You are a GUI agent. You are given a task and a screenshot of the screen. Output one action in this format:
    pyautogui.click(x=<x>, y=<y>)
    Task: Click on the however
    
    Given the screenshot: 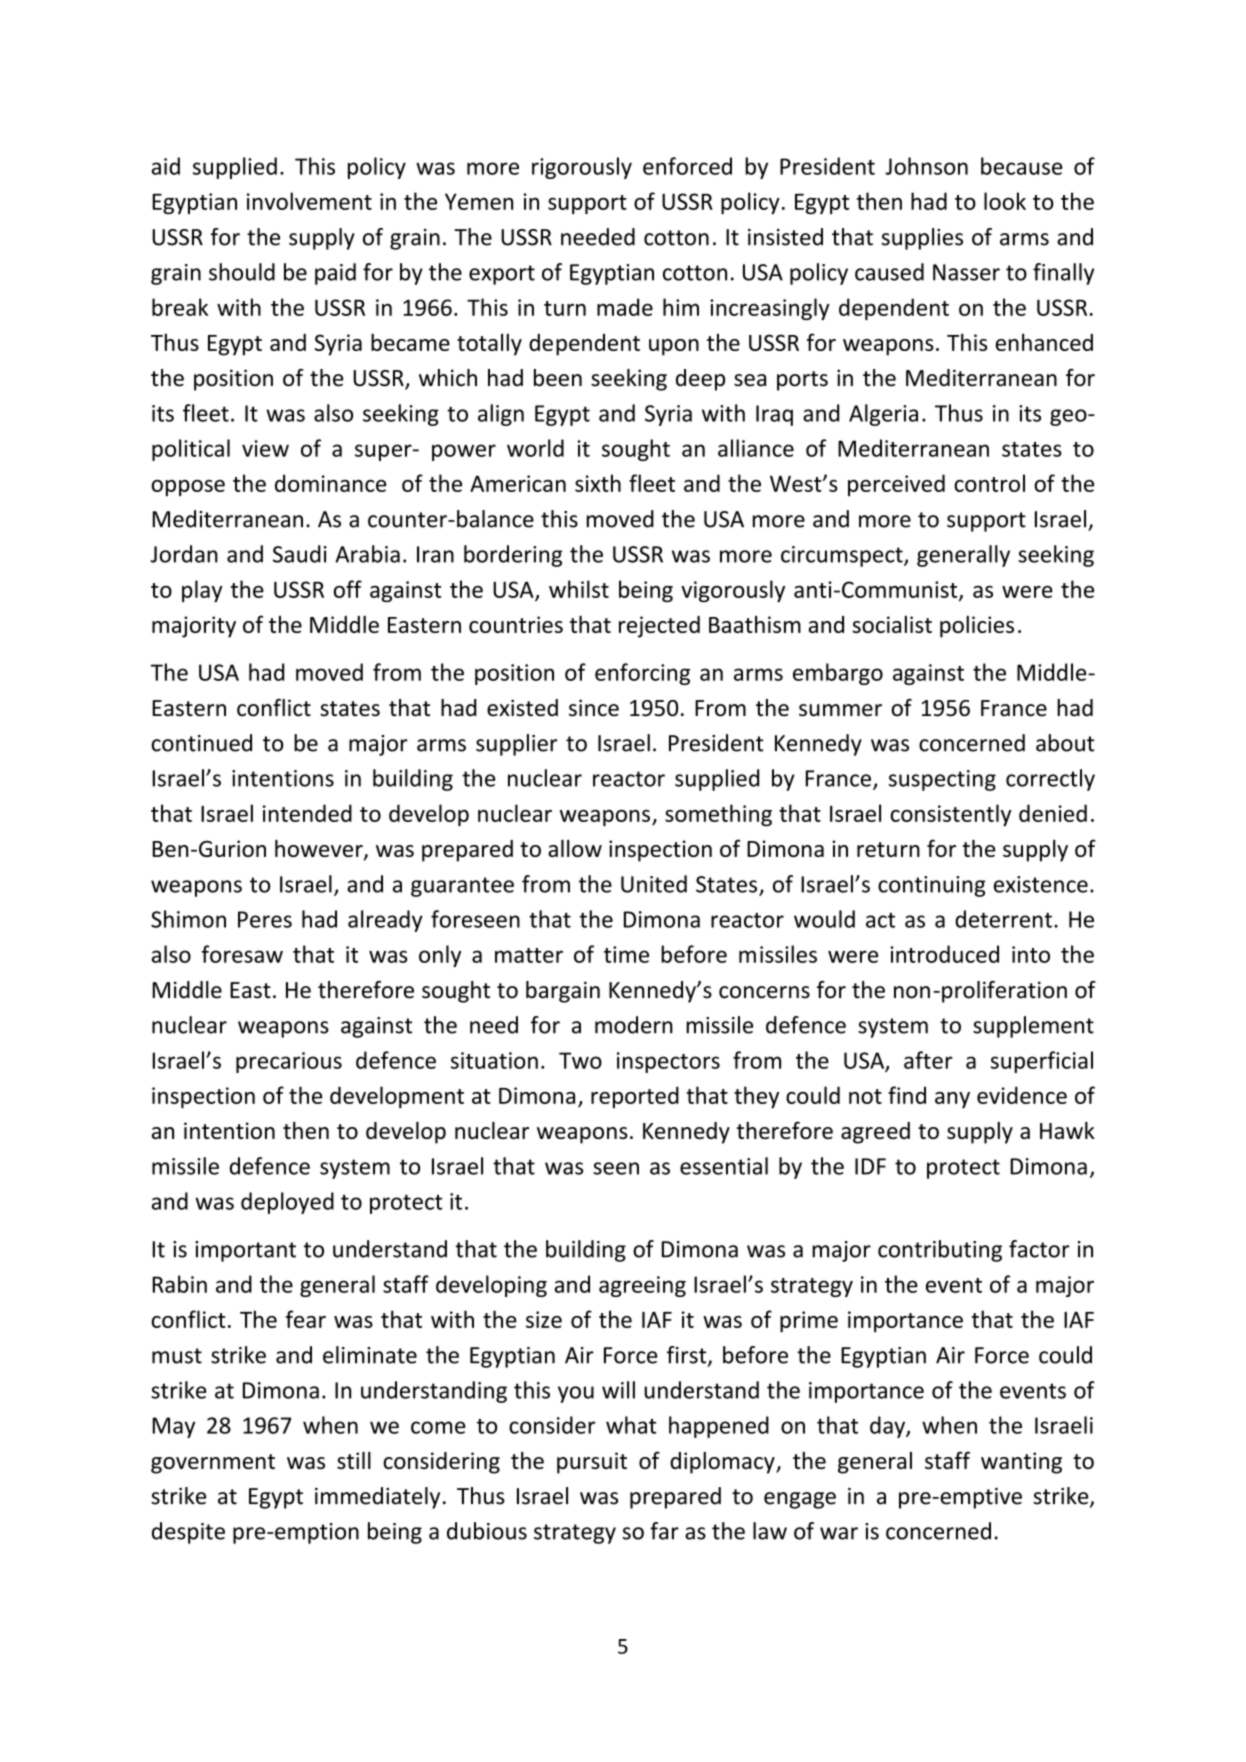 What is the action you would take?
    pyautogui.click(x=320, y=850)
